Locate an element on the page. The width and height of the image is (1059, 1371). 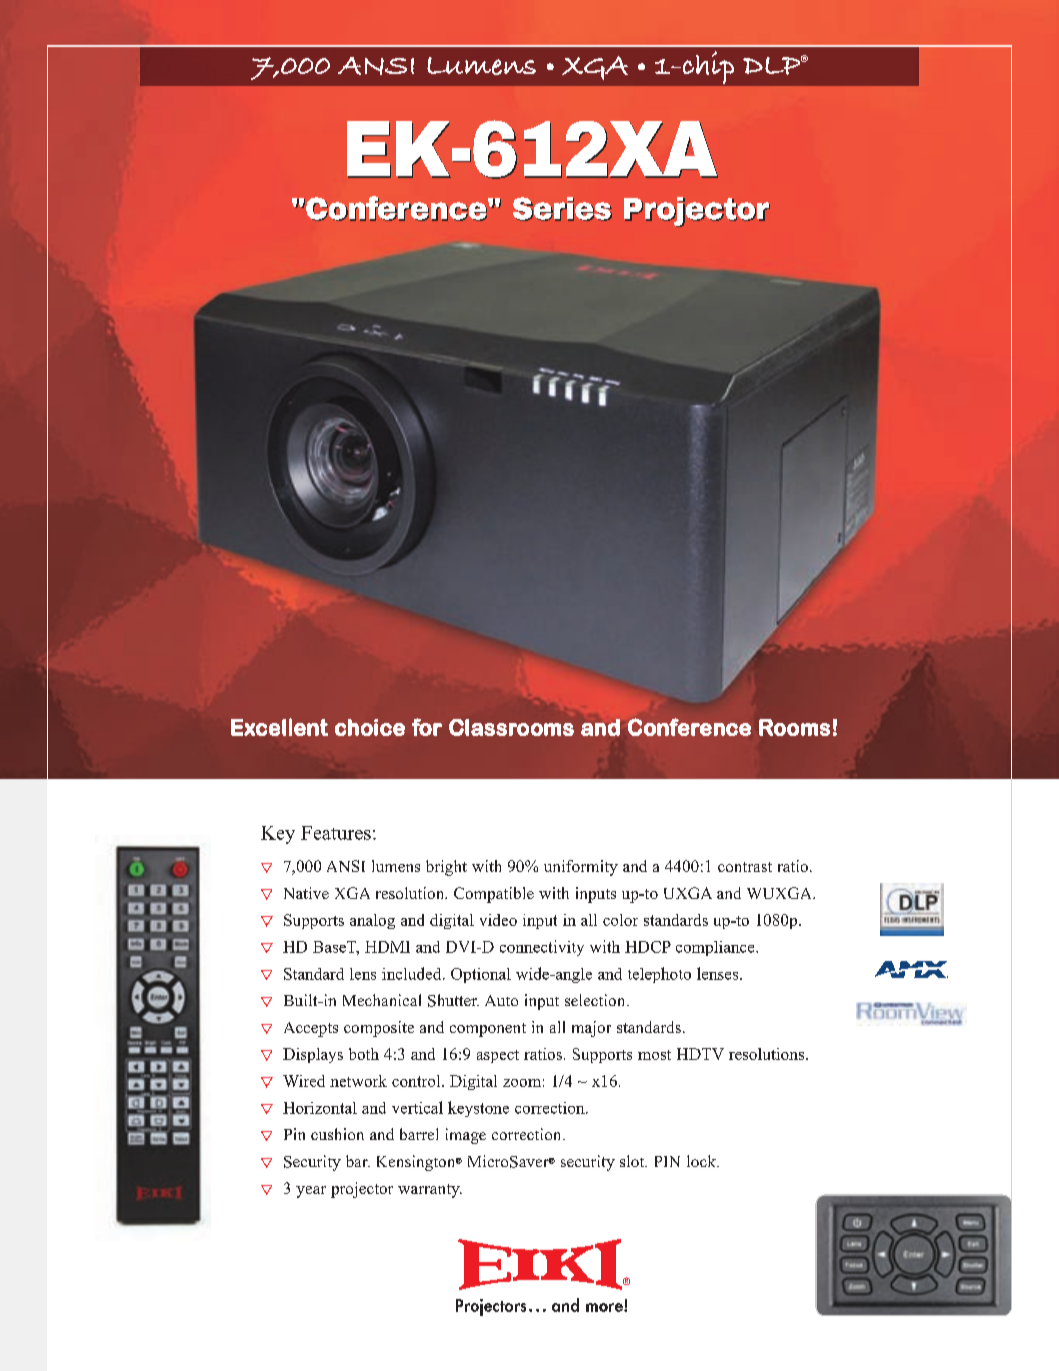
Excellent is located at coordinates (279, 727).
